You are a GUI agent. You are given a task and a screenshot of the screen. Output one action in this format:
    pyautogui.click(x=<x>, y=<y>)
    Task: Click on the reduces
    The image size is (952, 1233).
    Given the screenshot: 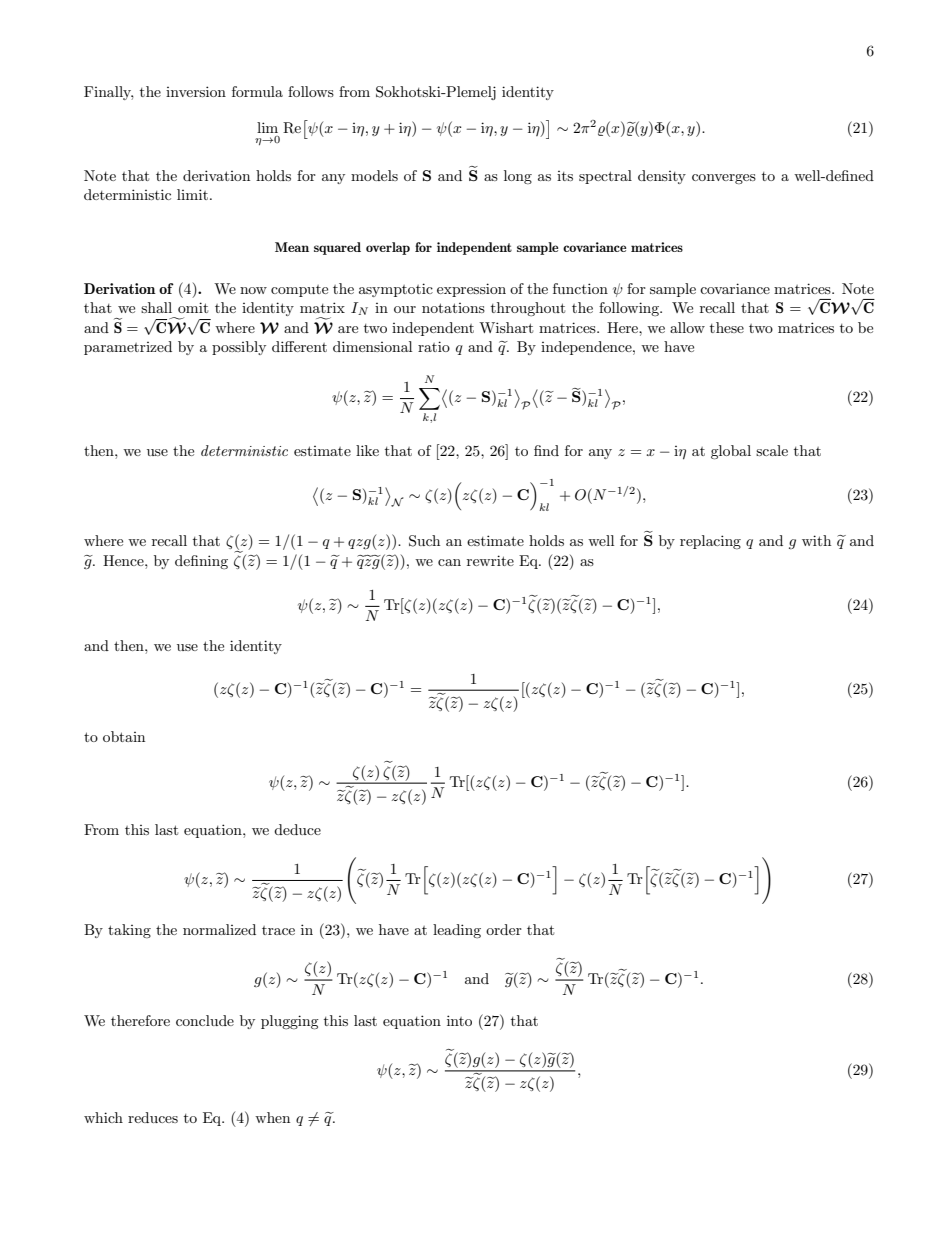 What is the action you would take?
    pyautogui.click(x=153, y=1117)
